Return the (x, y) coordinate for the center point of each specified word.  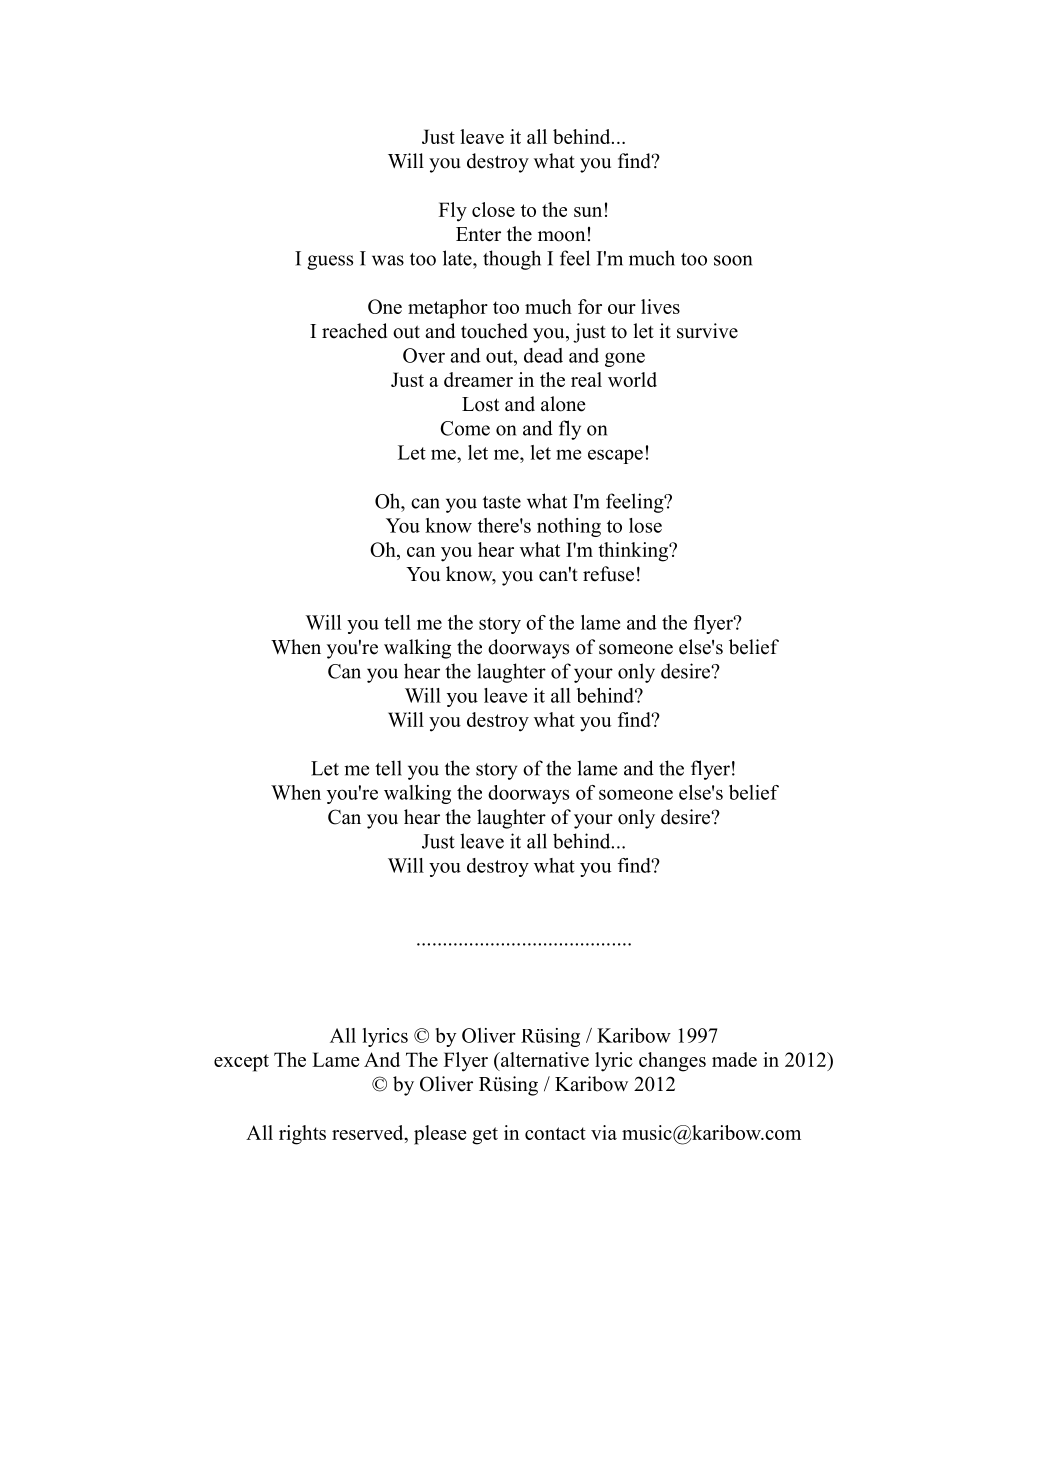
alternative (544, 1059)
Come (465, 428)
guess (330, 262)
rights (302, 1135)
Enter (478, 234)
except (241, 1063)
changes (672, 1062)
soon (733, 260)
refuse (608, 574)
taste (502, 502)
